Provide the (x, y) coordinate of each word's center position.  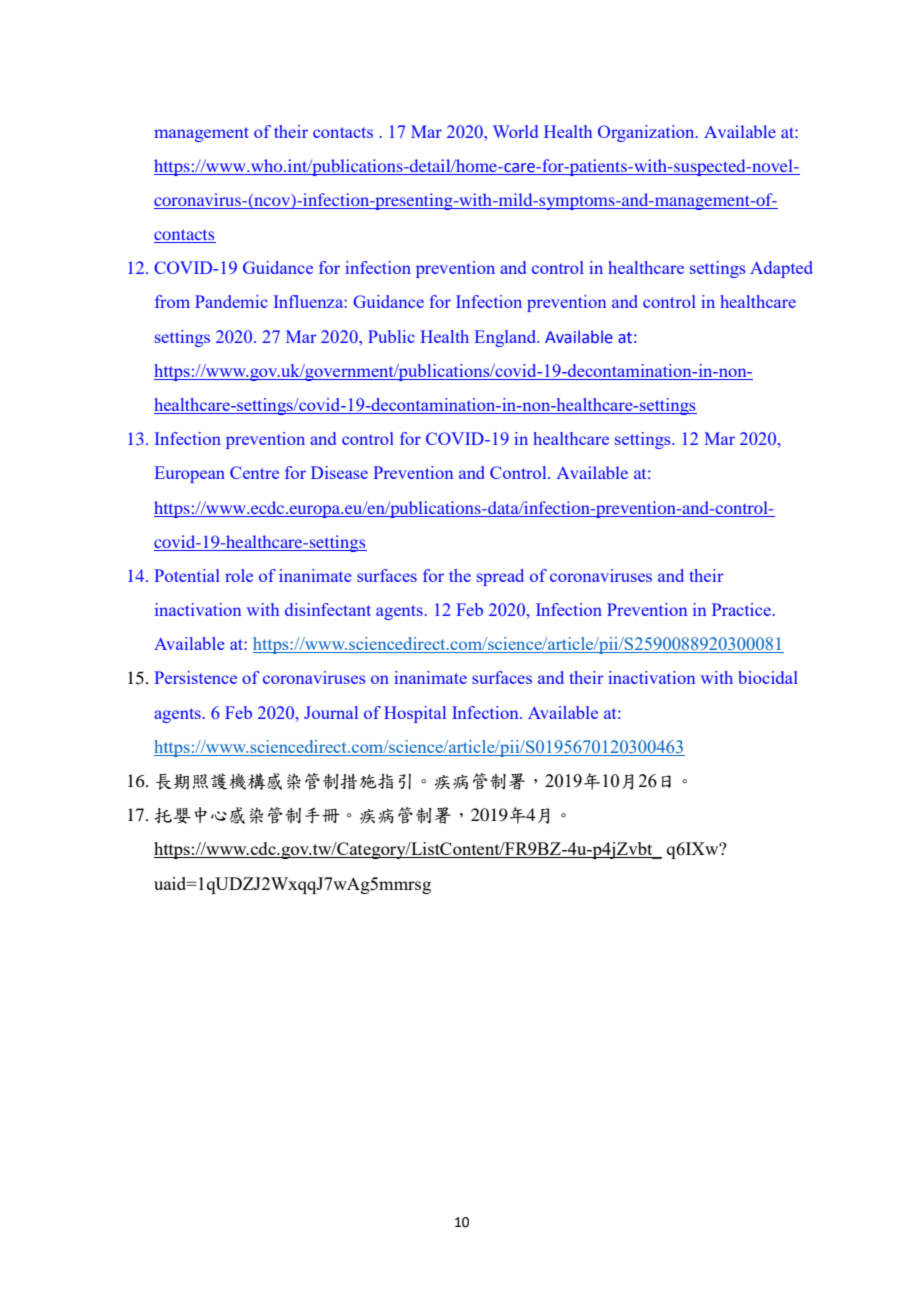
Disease (339, 472)
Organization (647, 133)
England (507, 338)
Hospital (415, 714)
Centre (254, 472)
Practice (741, 609)
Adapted (781, 269)
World (515, 131)
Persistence (195, 677)
